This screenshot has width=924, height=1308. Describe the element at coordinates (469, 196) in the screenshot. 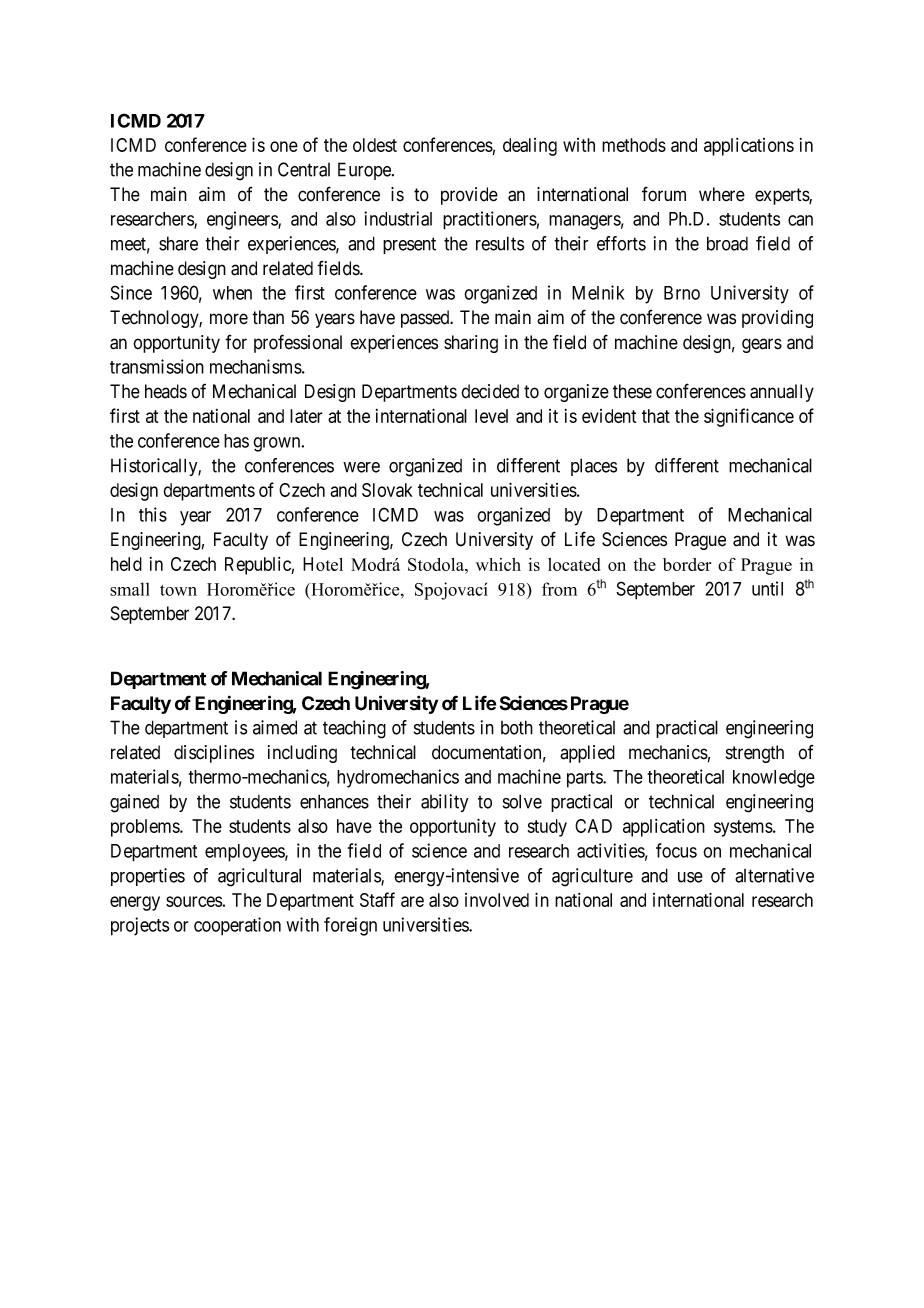

I see `provide` at that location.
